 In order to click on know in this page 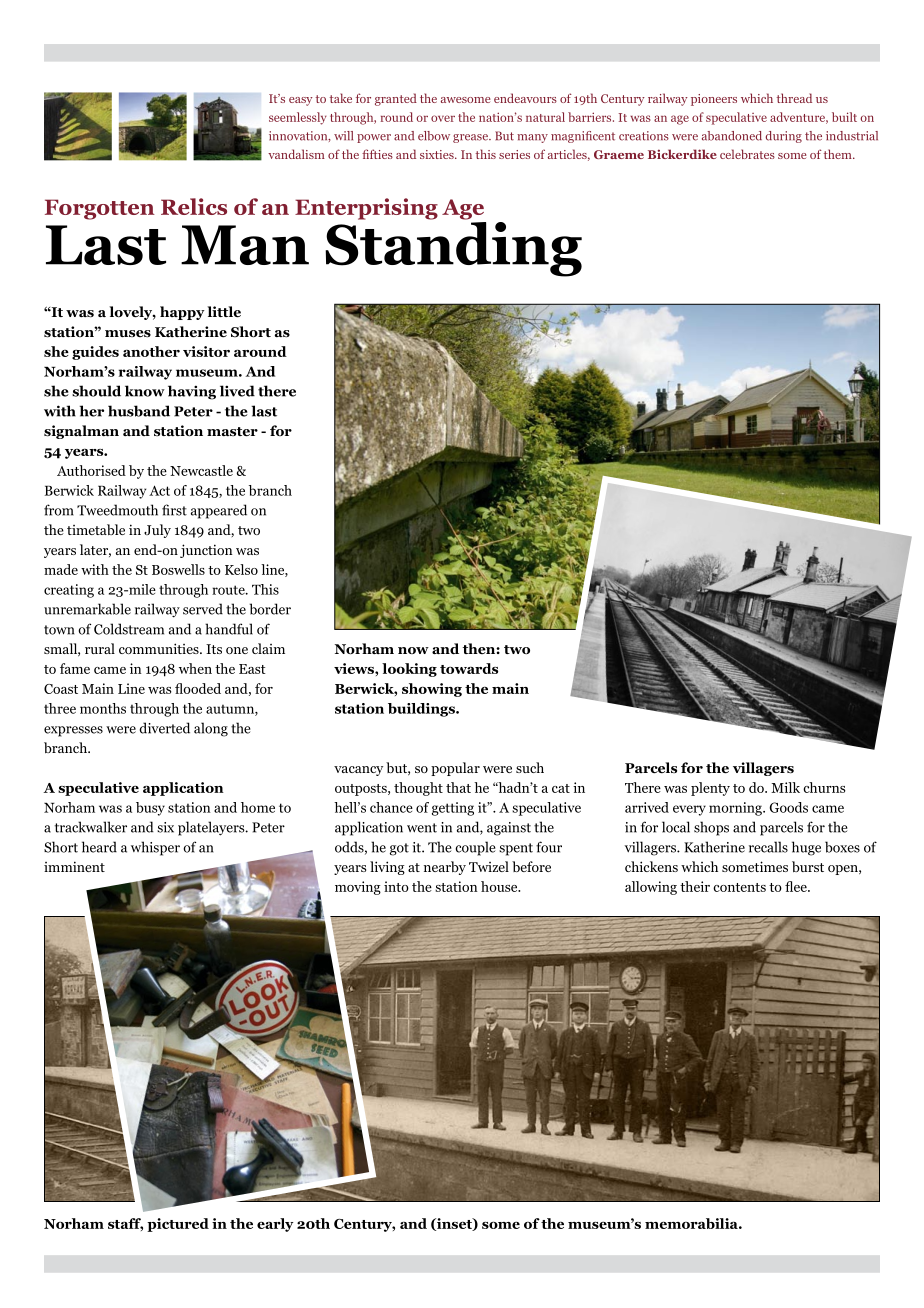, I will do `click(145, 391)`.
